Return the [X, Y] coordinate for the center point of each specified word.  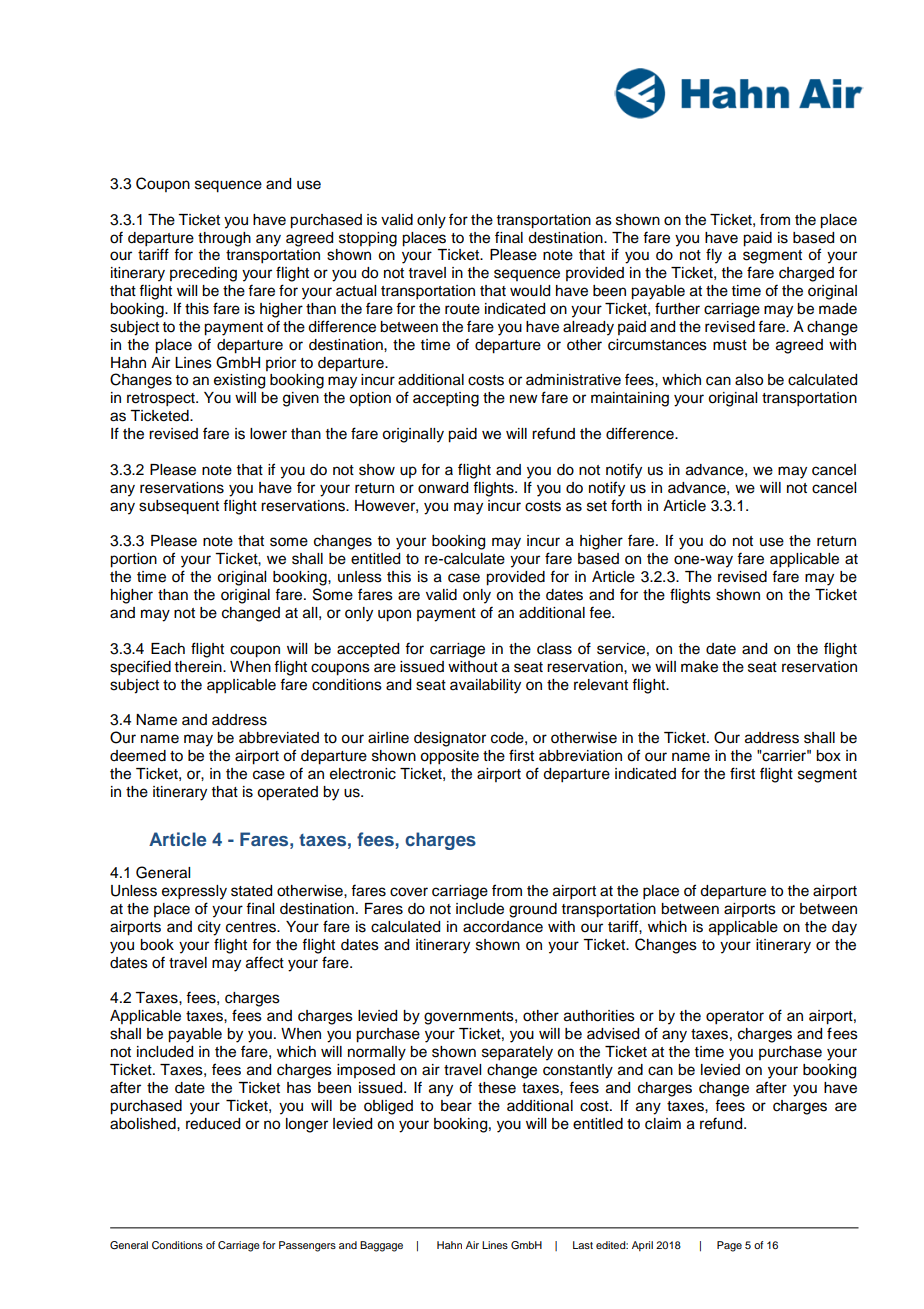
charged [806, 274]
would [530, 291]
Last [583, 1245]
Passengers [307, 1246]
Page [729, 1246]
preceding [203, 274]
